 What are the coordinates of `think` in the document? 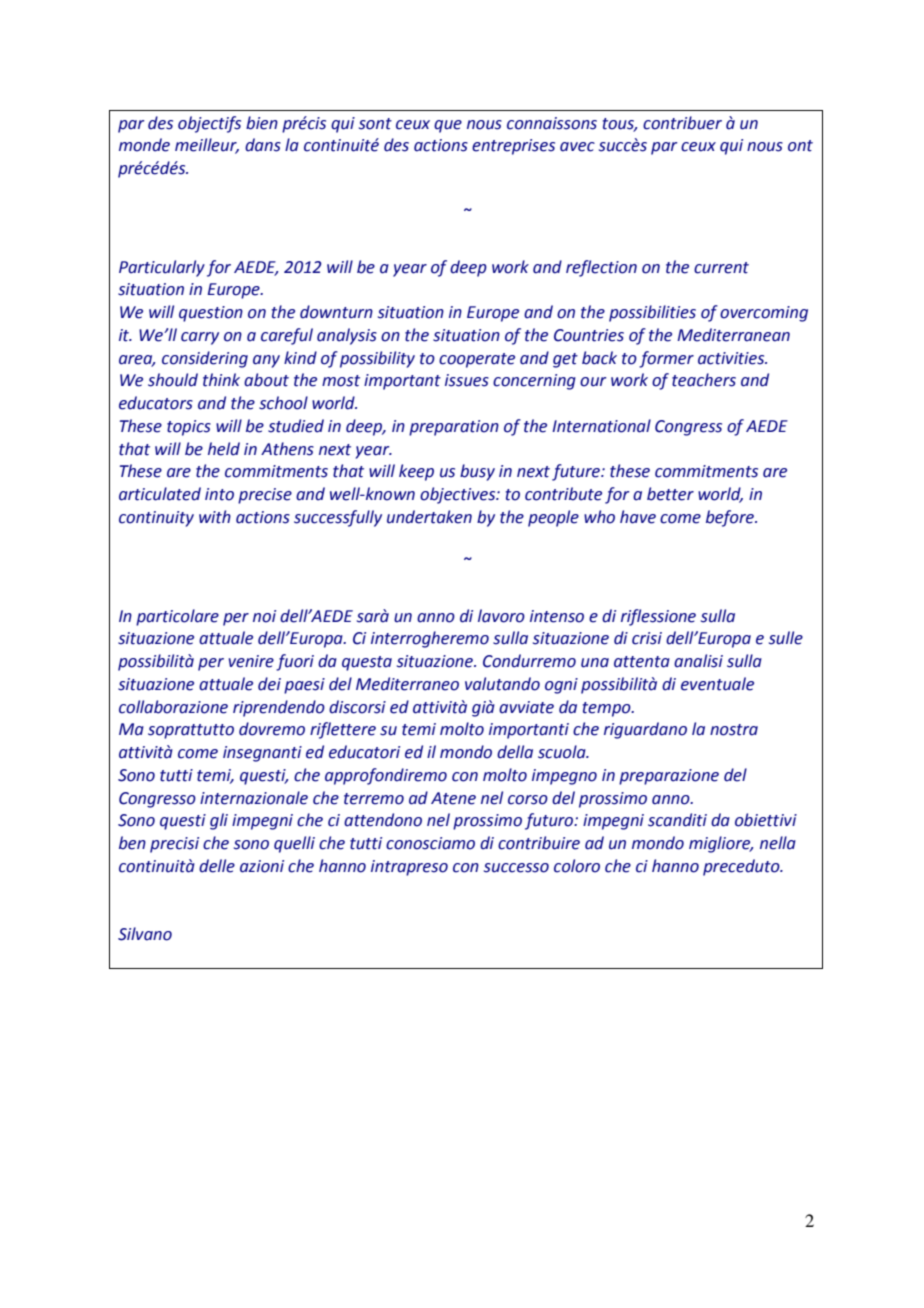 It's located at (221, 380).
